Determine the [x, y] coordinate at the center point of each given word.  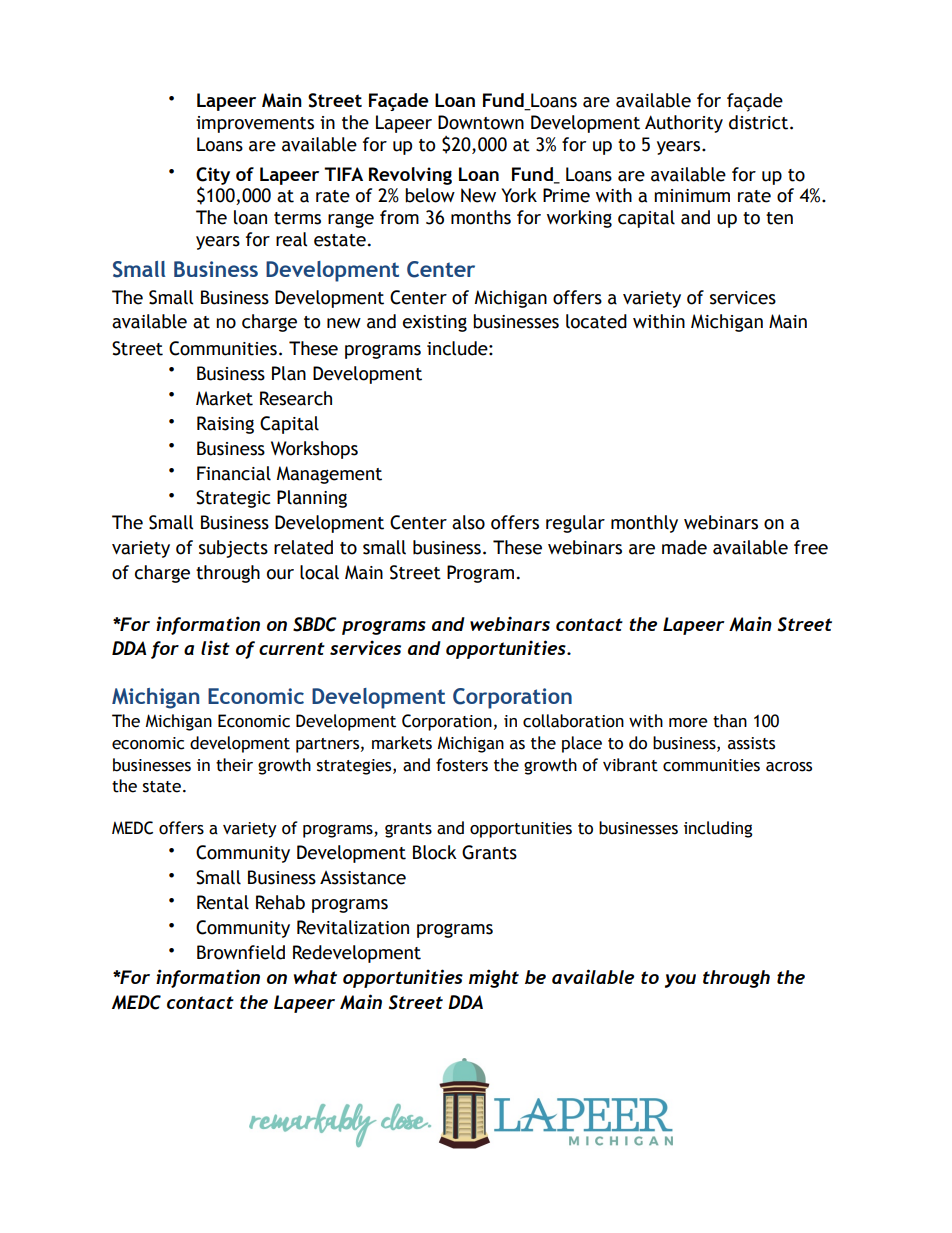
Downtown [481, 122]
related [303, 547]
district [760, 122]
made [684, 547]
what [315, 977]
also [468, 522]
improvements [255, 124]
